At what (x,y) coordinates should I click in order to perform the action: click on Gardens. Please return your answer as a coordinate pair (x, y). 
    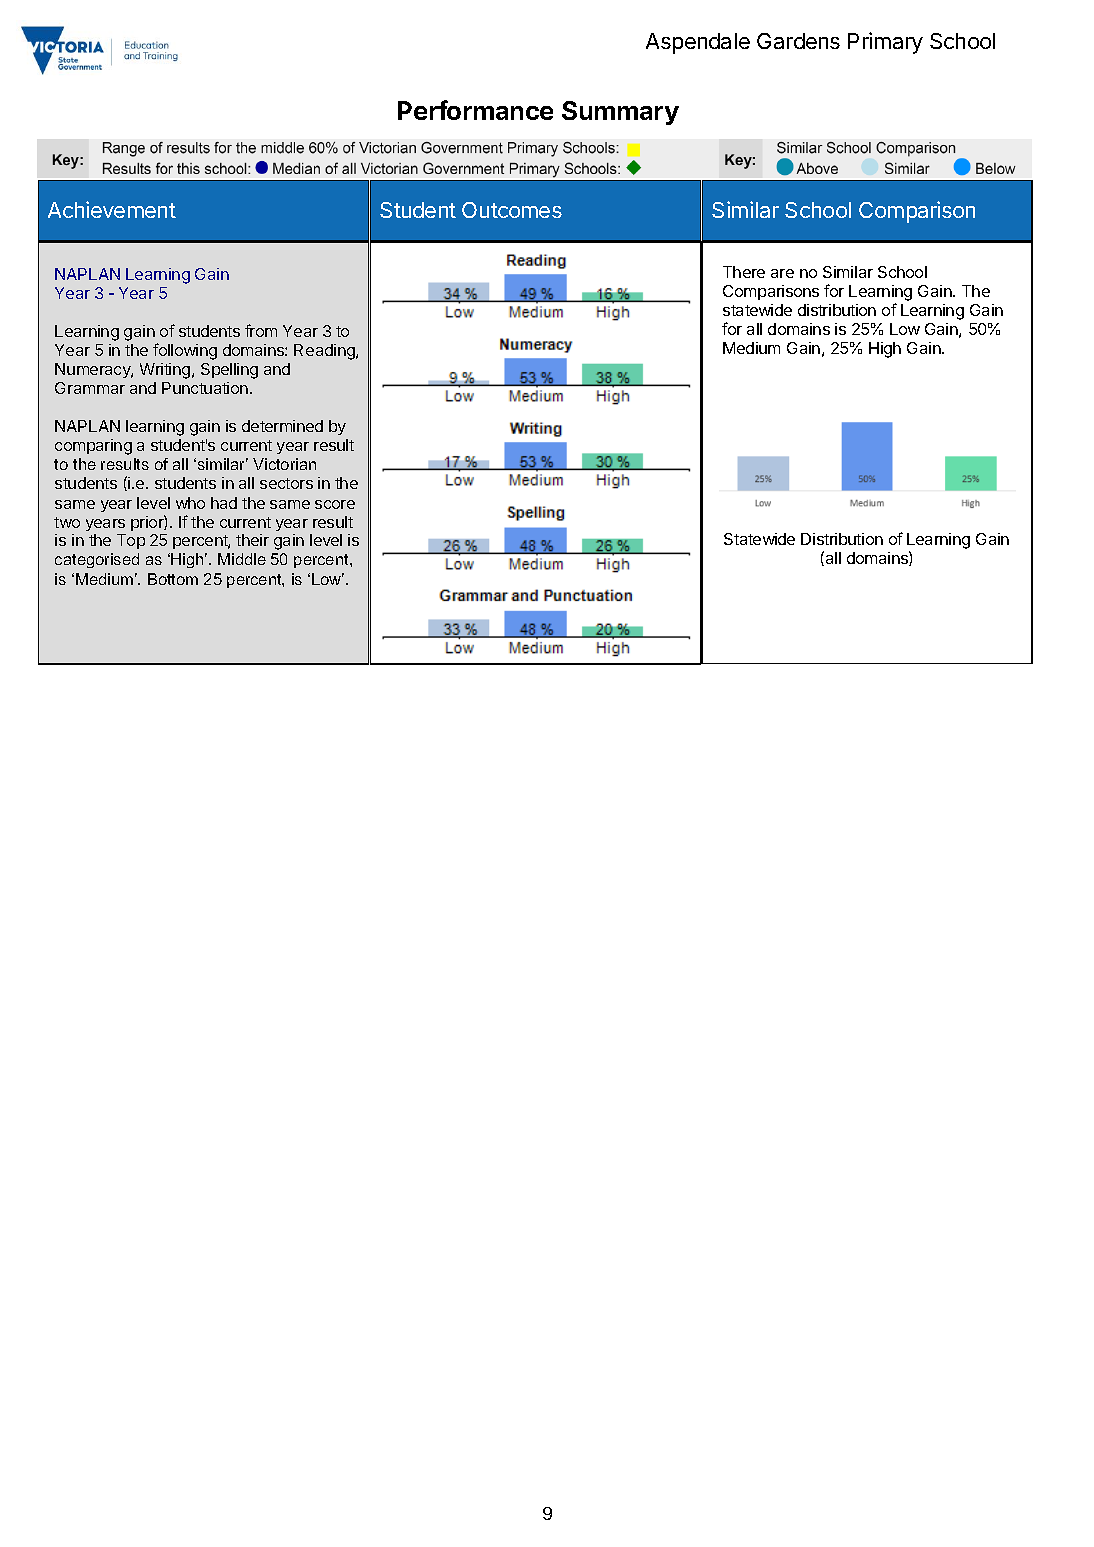
    Looking at the image, I should click on (798, 41).
